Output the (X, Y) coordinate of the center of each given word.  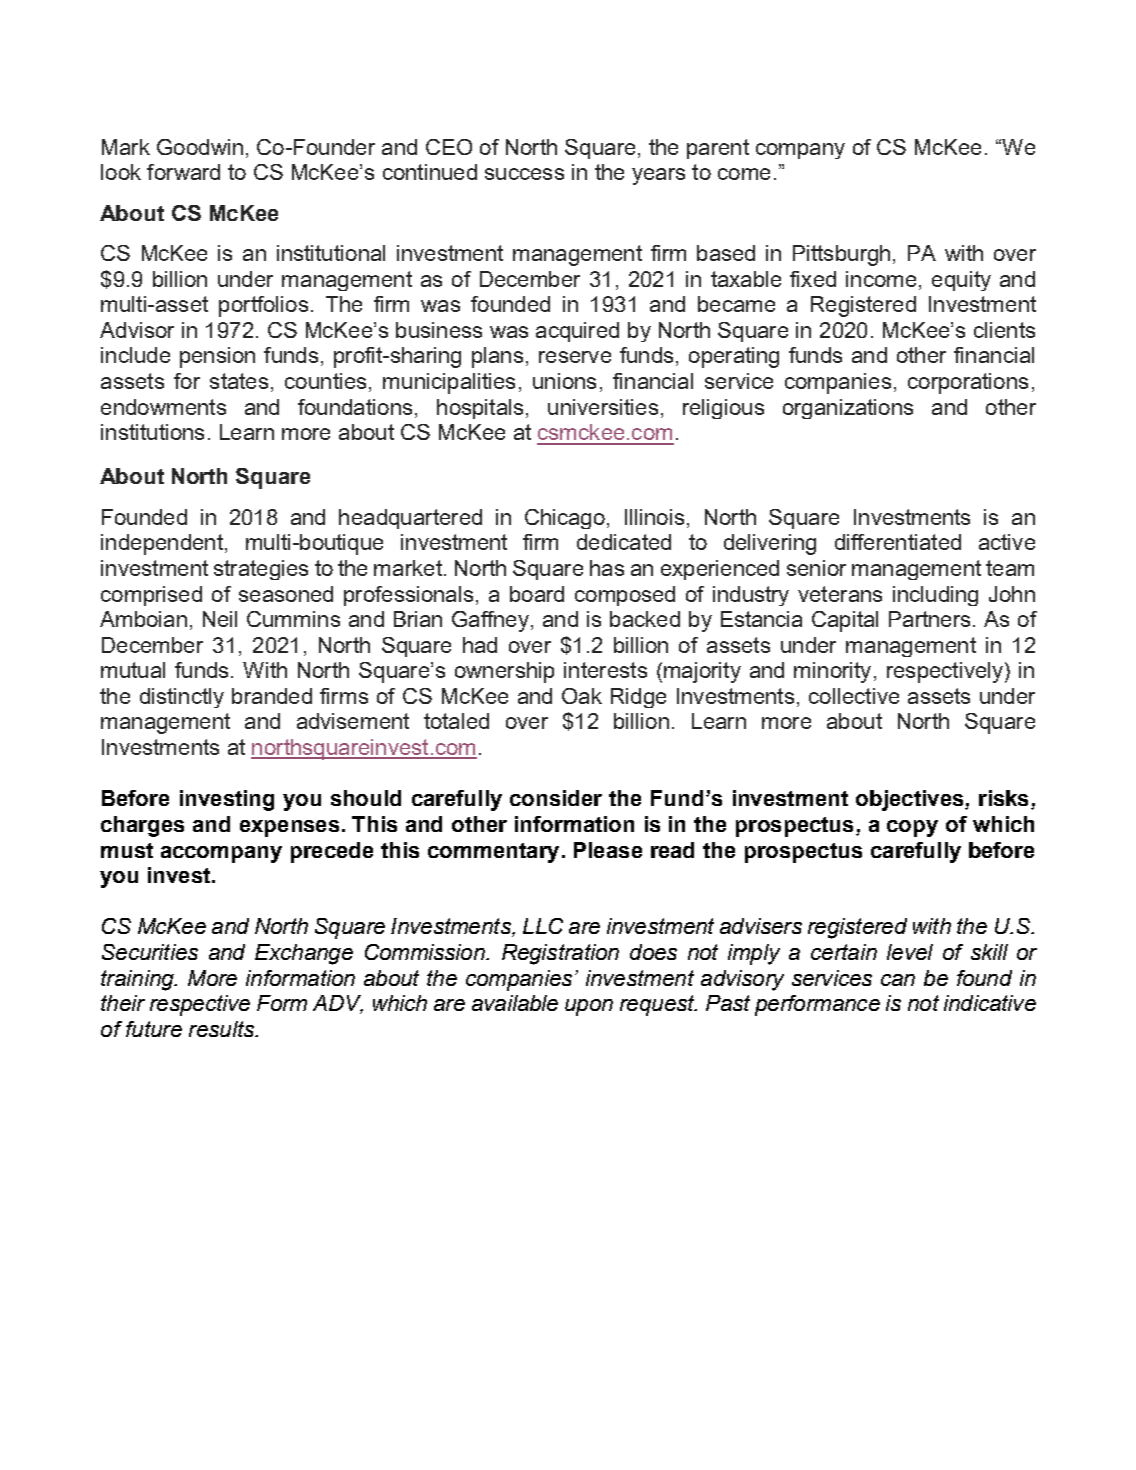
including (935, 596)
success (524, 174)
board (537, 594)
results (222, 1029)
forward (183, 172)
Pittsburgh (841, 255)
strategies (261, 570)
